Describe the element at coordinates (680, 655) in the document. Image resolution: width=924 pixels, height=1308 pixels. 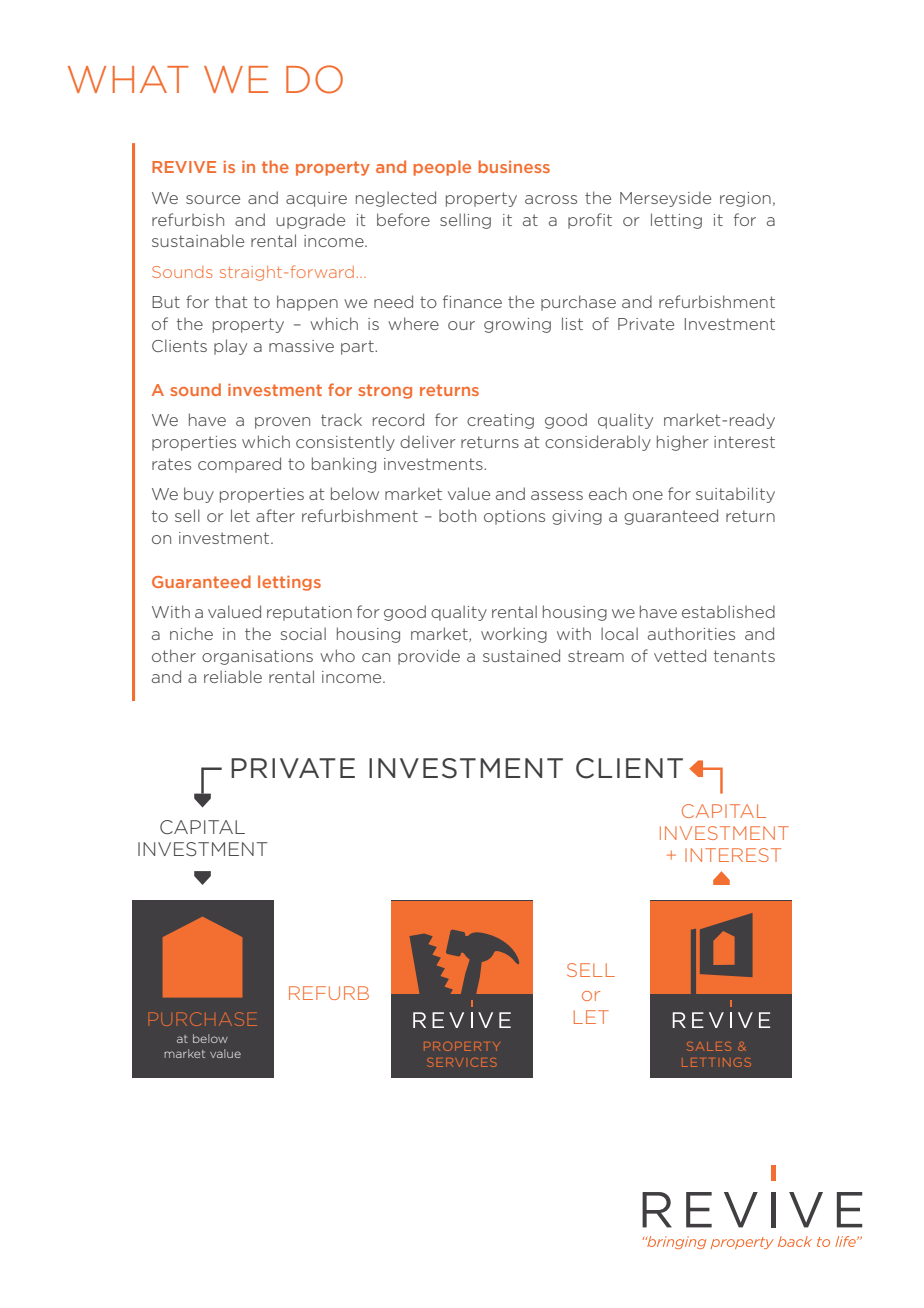
I see `vetted` at that location.
